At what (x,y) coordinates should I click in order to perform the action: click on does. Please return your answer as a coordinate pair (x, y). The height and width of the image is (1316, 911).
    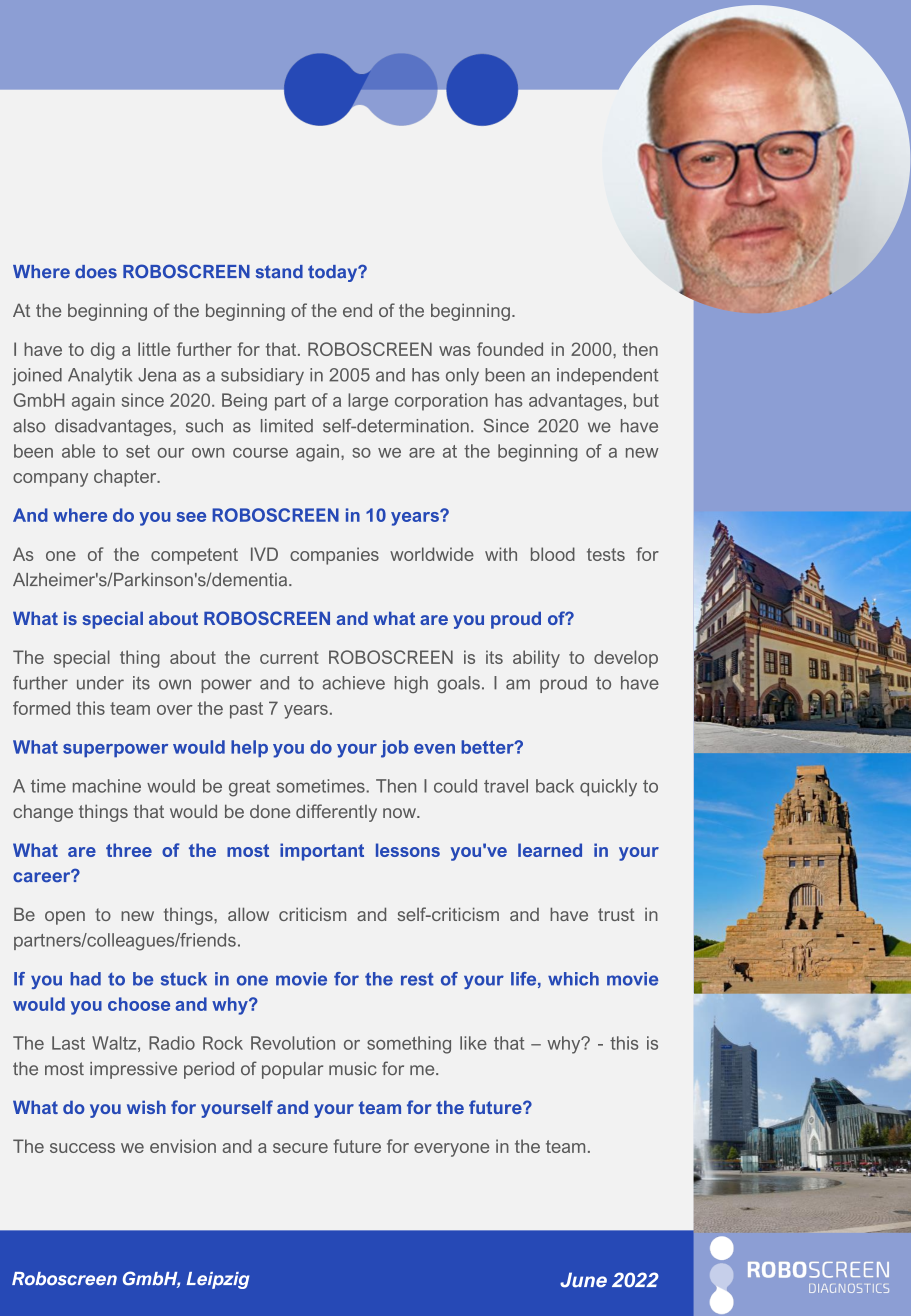
    Looking at the image, I should click on (96, 272).
